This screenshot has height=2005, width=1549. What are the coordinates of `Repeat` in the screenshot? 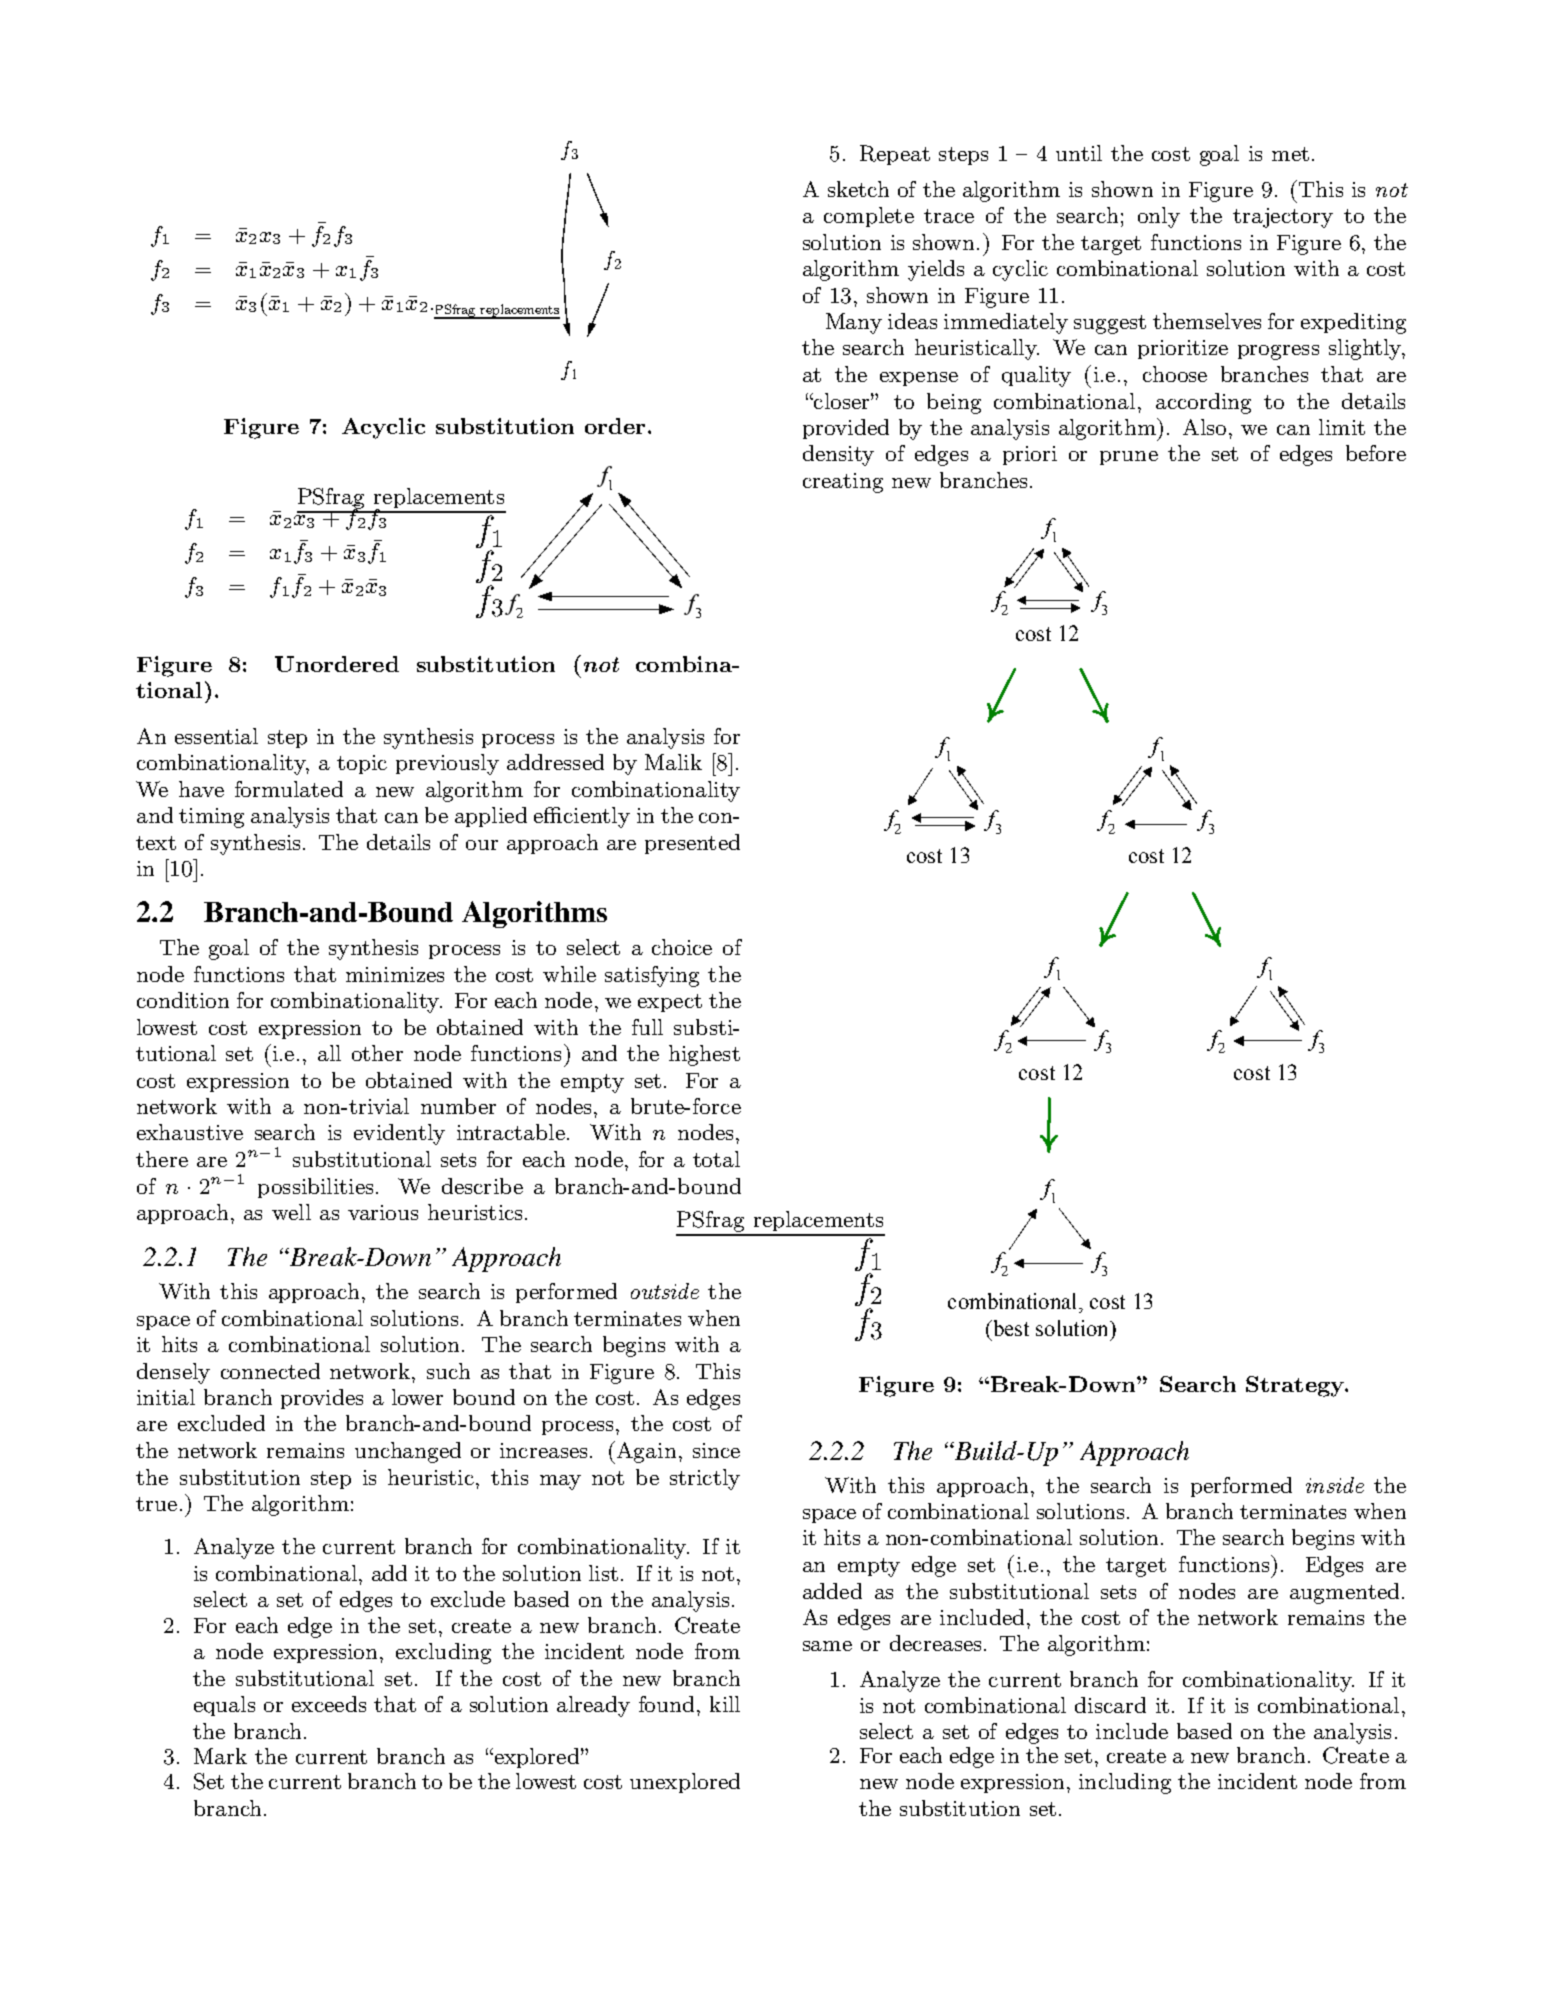 It's located at (895, 155).
